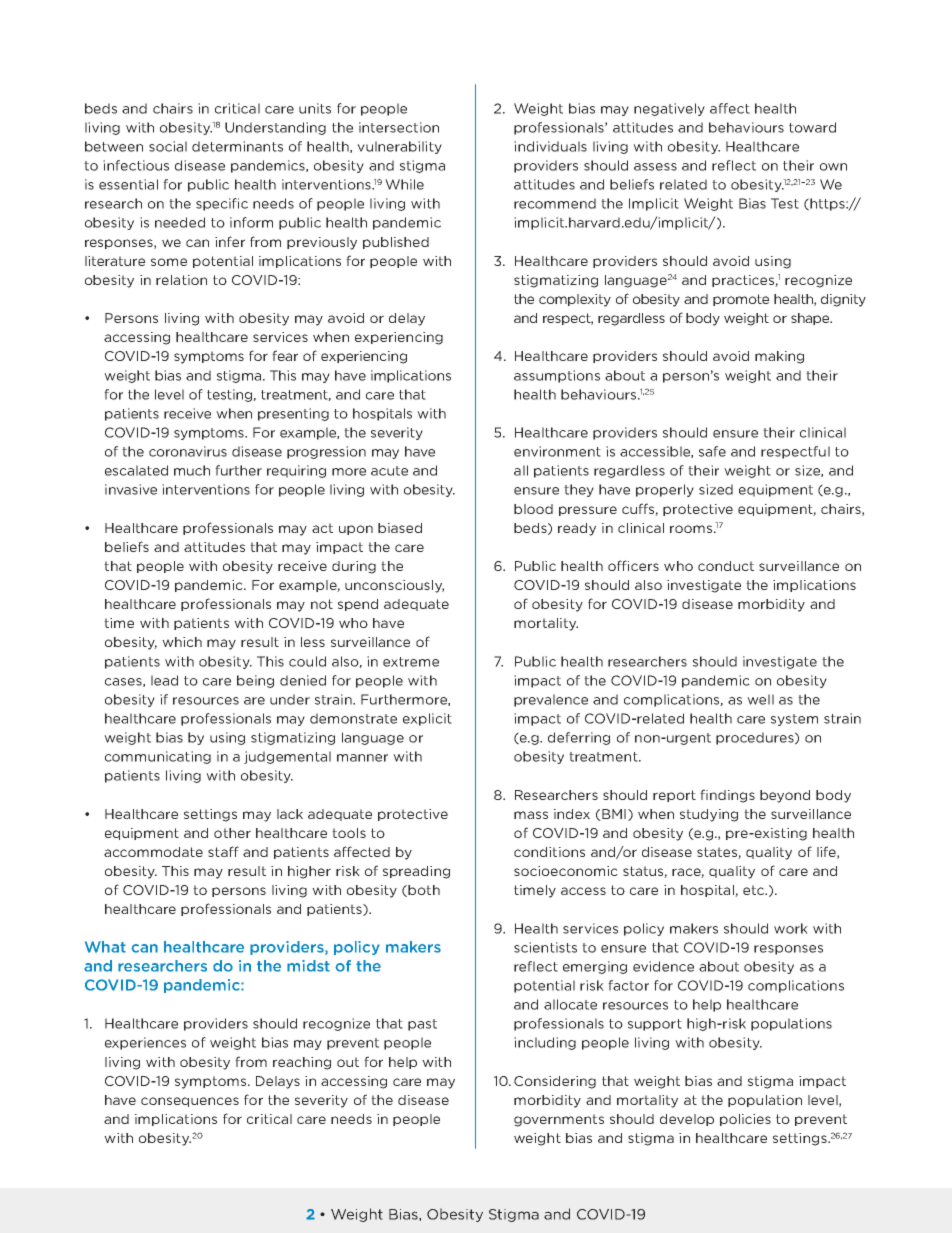  I want to click on both, so click(424, 890).
